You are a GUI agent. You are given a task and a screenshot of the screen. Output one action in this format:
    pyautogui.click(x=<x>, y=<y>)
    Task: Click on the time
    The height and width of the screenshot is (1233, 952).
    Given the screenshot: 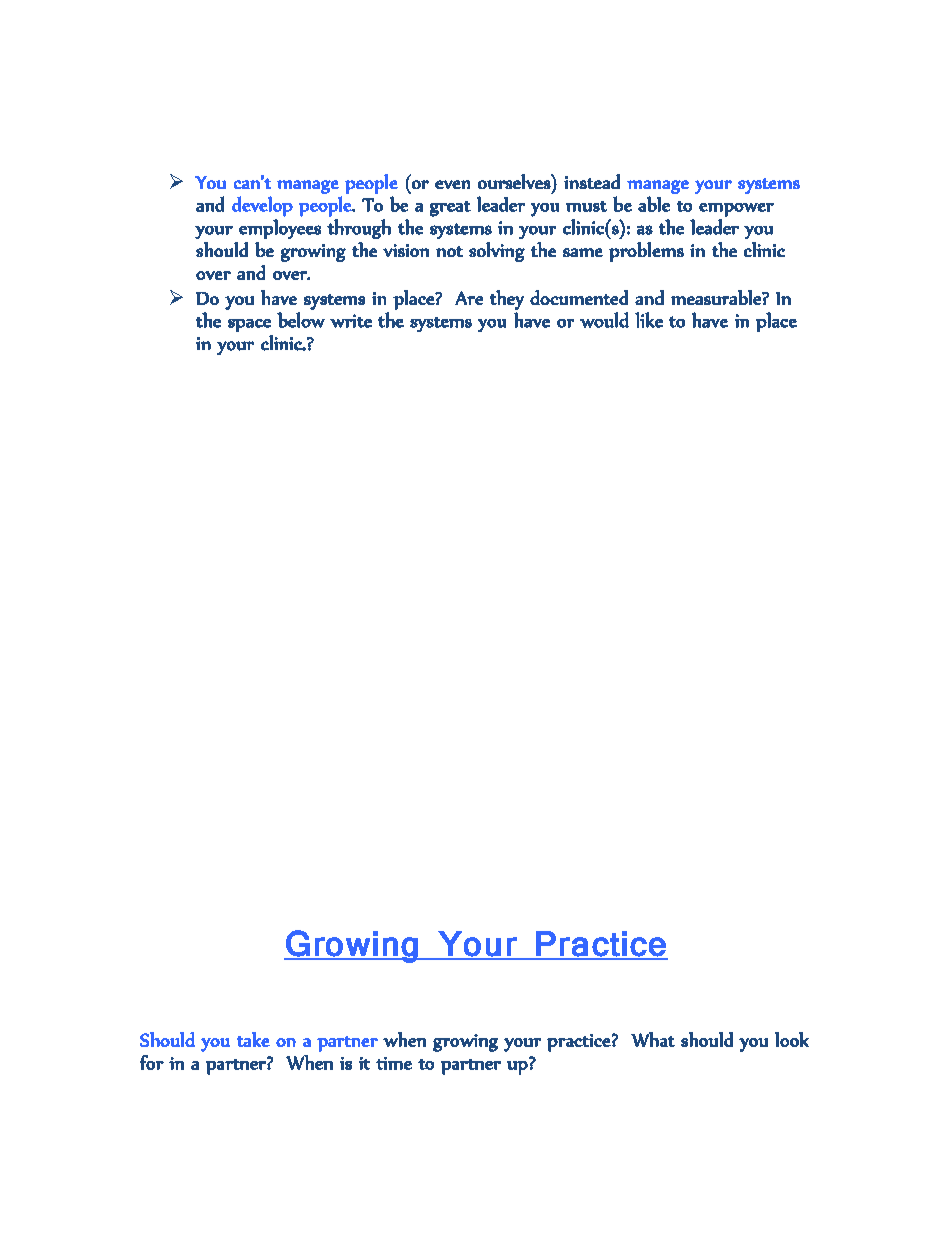 What is the action you would take?
    pyautogui.click(x=394, y=1063)
